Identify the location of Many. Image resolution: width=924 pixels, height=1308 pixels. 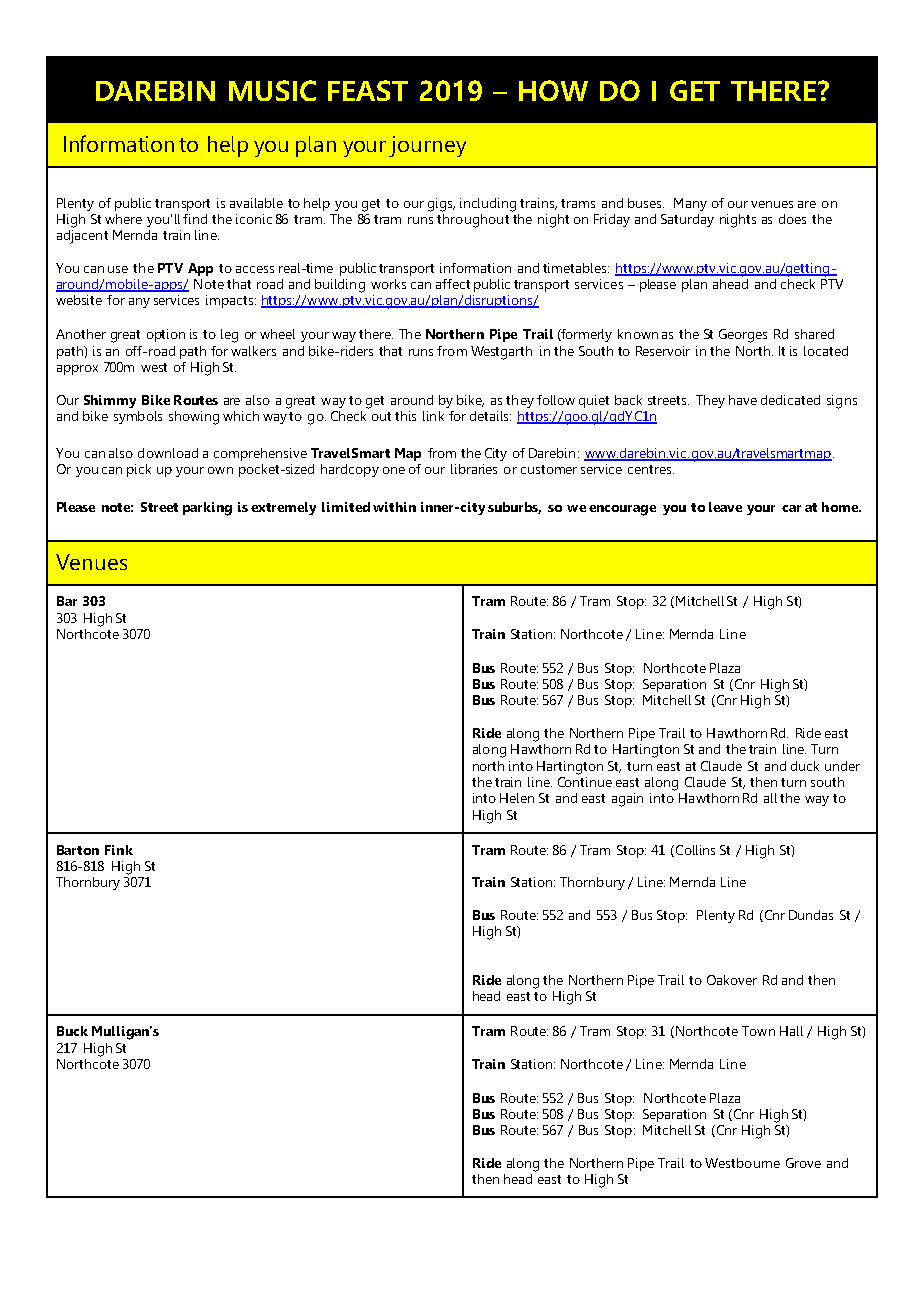
(690, 204).
